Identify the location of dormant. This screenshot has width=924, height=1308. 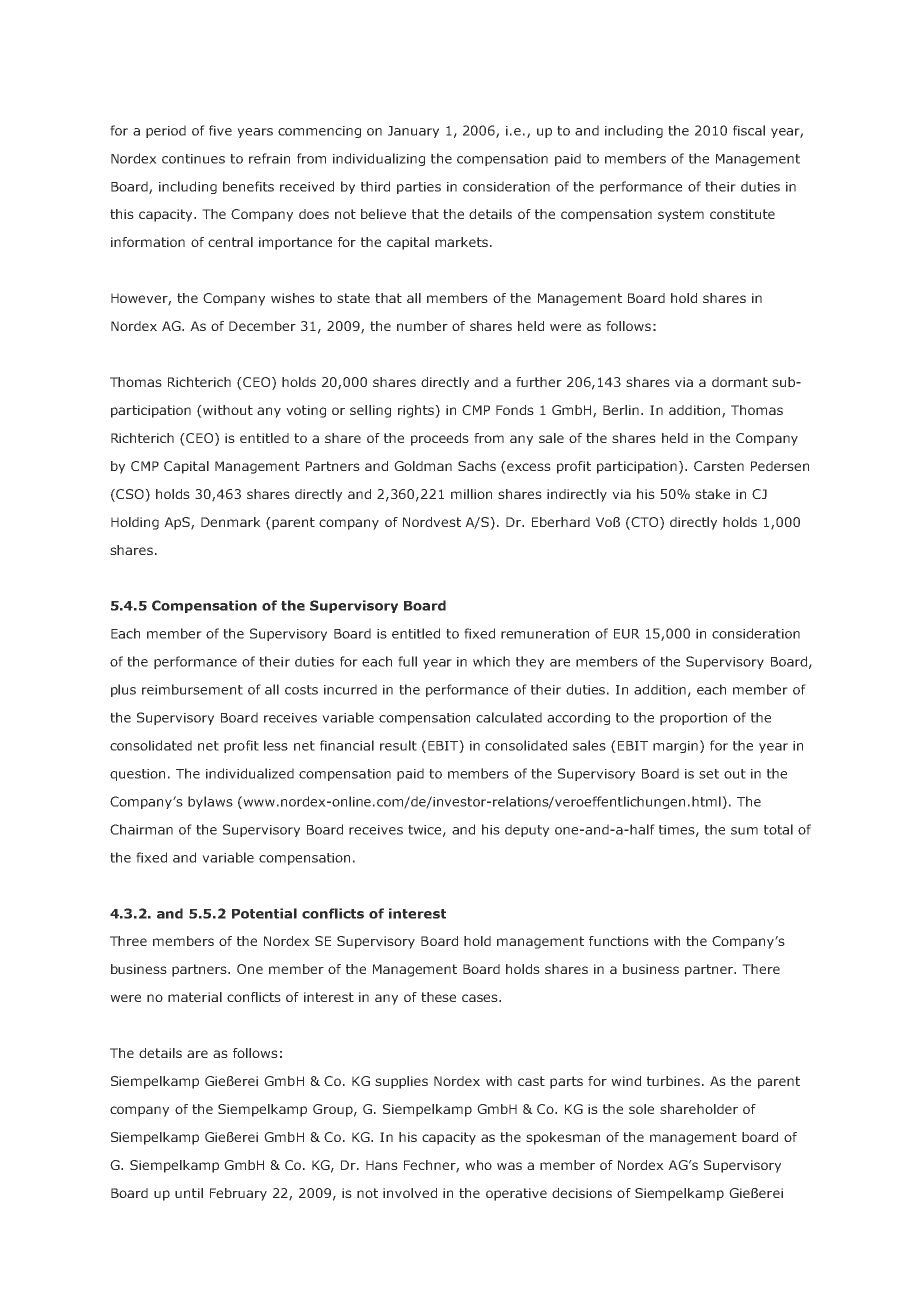
(740, 382).
